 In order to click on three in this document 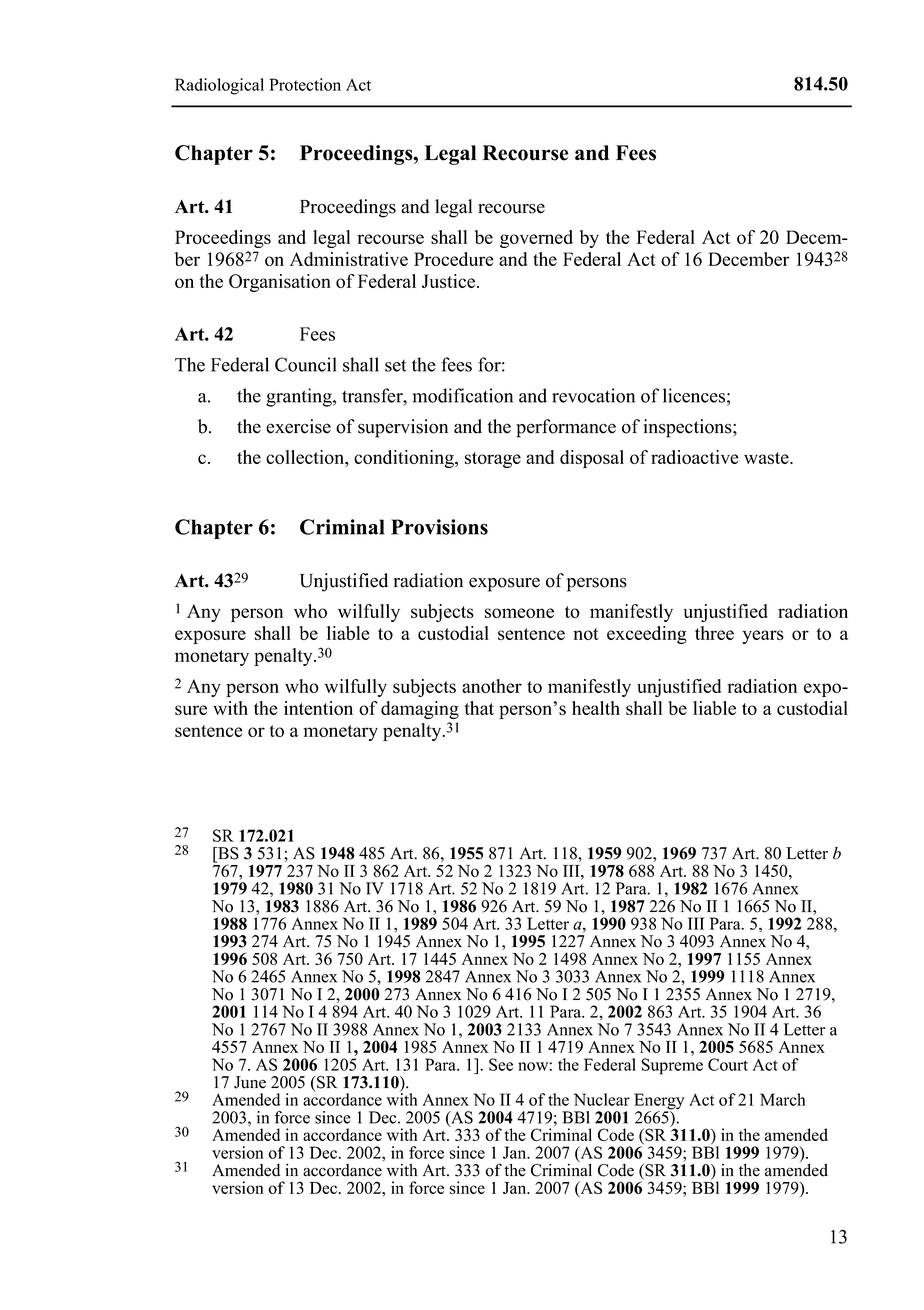, I will do `click(714, 633)`.
